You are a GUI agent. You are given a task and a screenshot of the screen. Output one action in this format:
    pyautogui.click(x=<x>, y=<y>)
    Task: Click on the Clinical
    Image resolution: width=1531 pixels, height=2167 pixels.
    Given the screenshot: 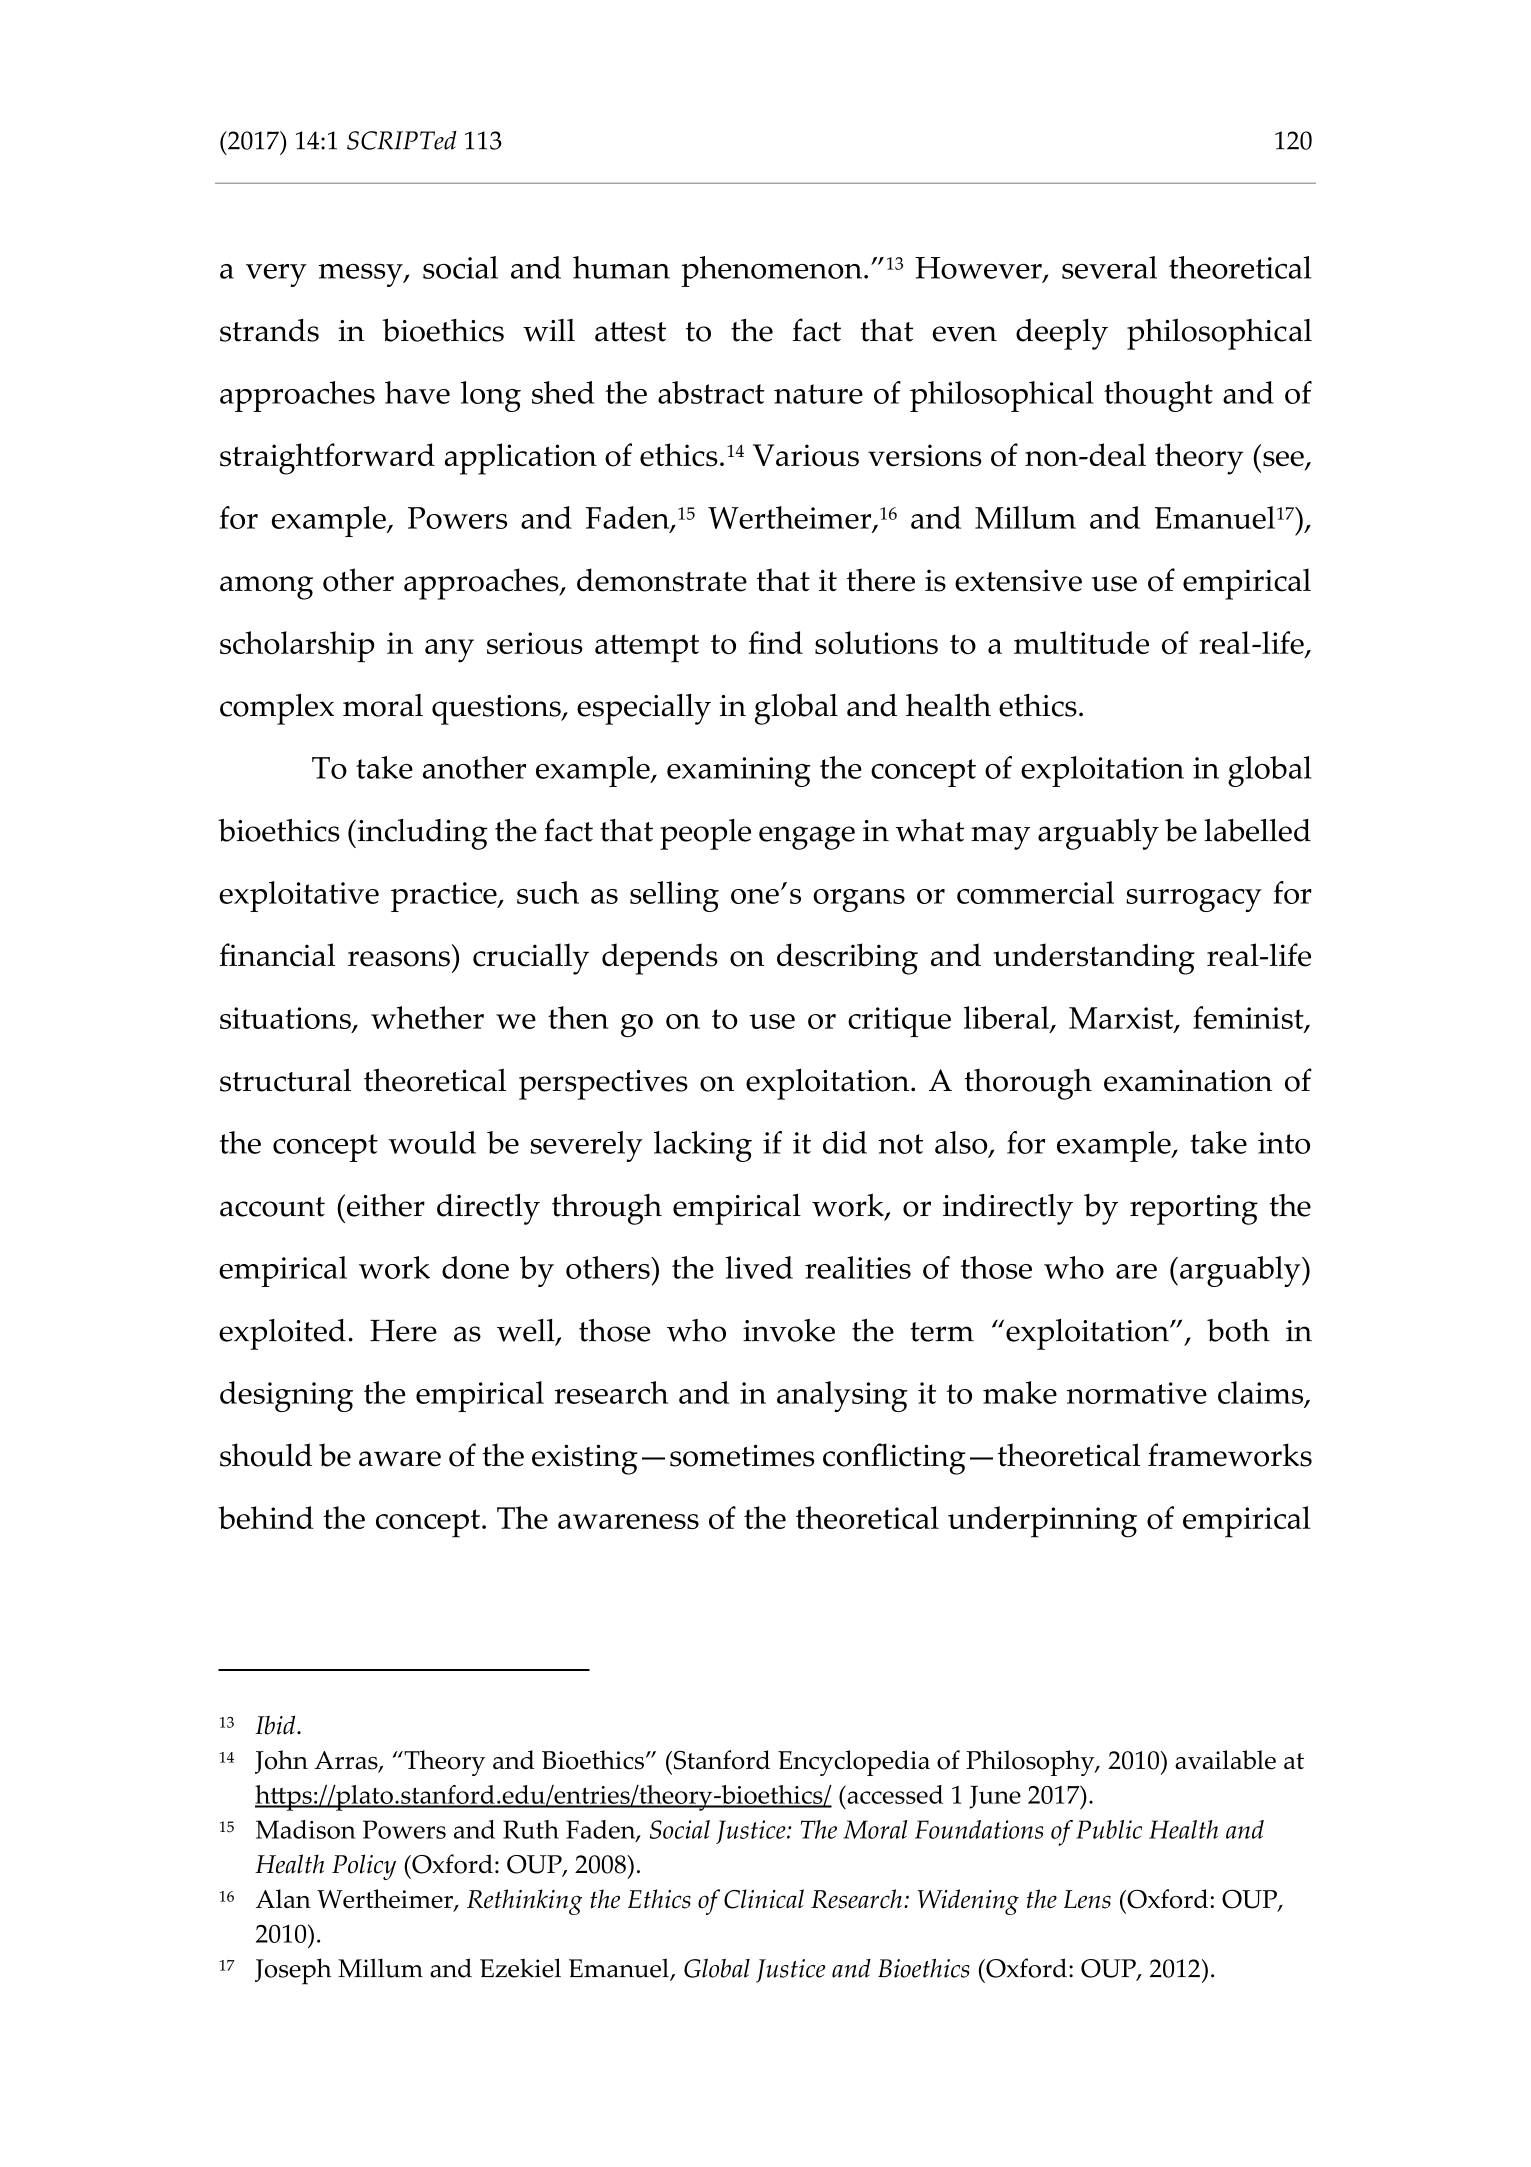 What is the action you would take?
    pyautogui.click(x=764, y=1899)
